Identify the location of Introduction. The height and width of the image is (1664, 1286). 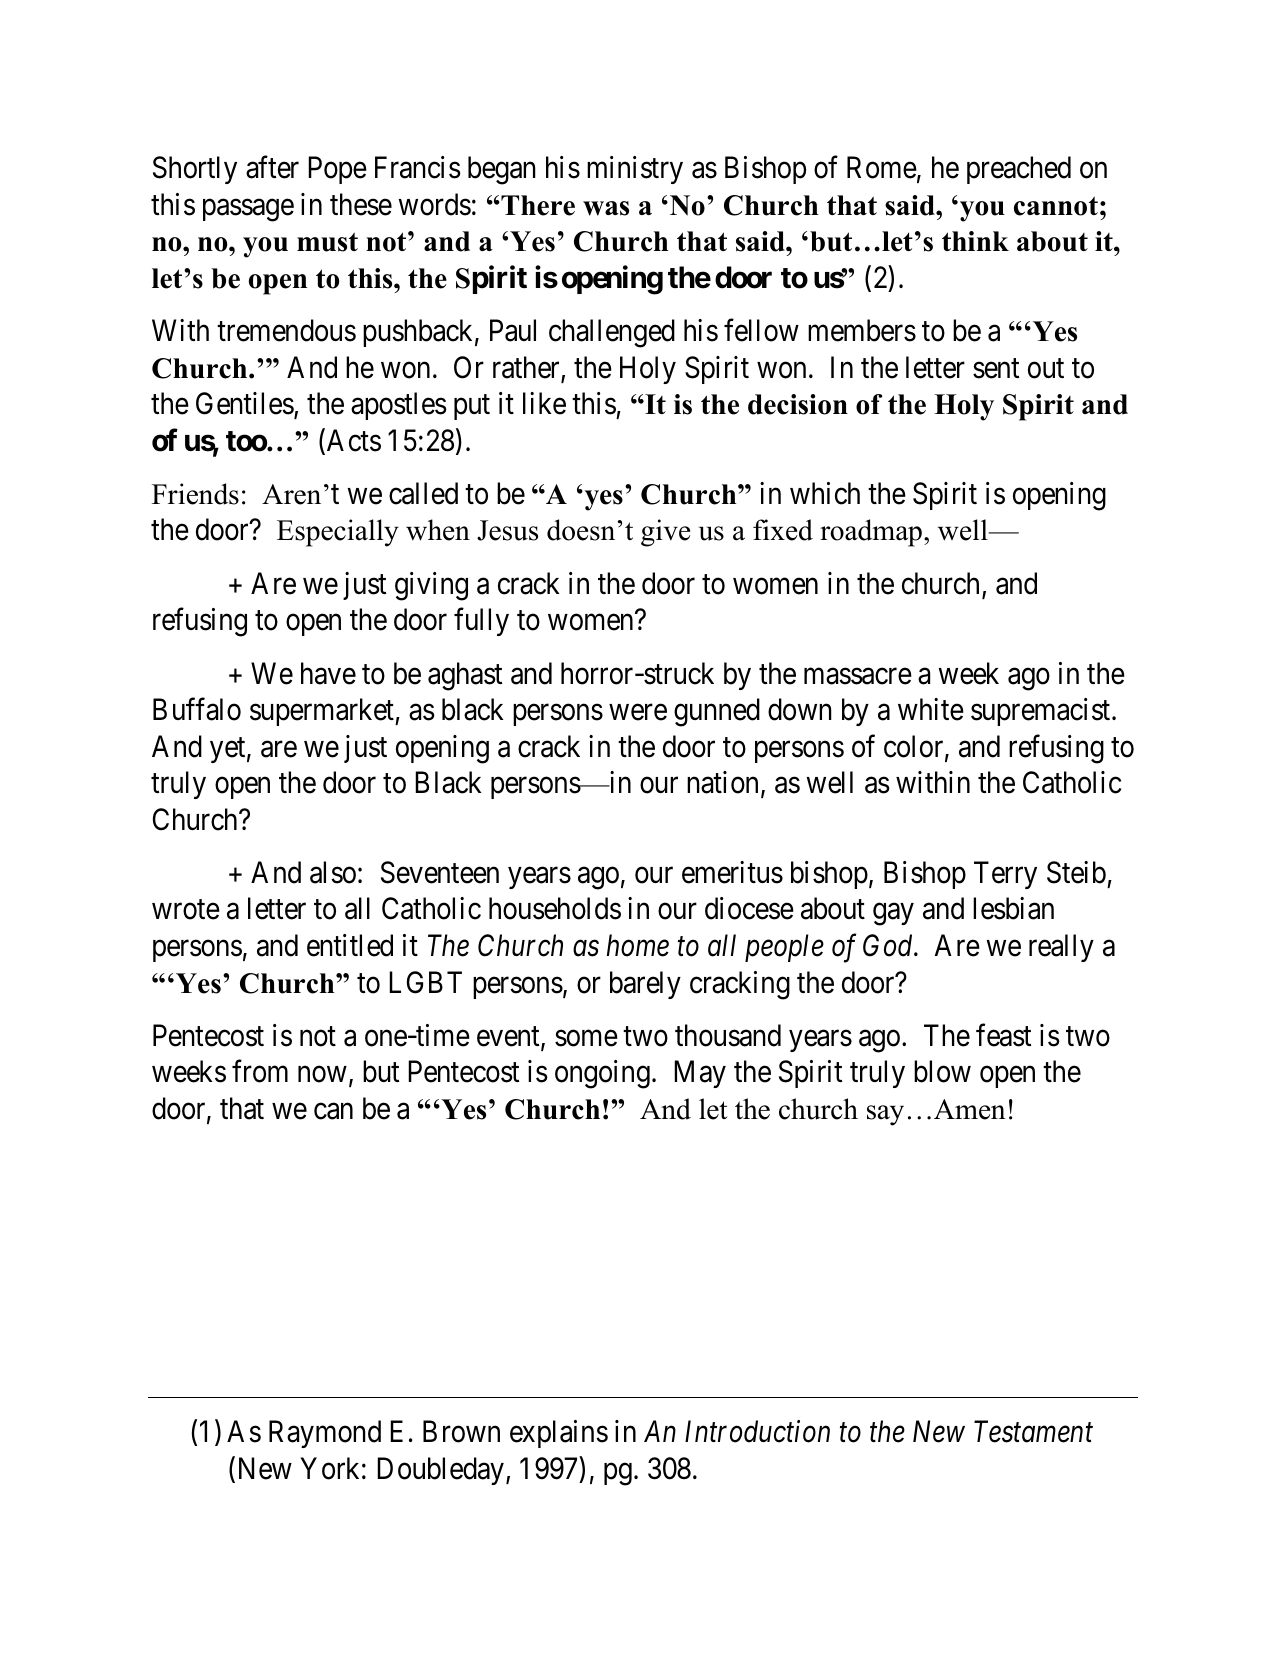
(757, 1431).
